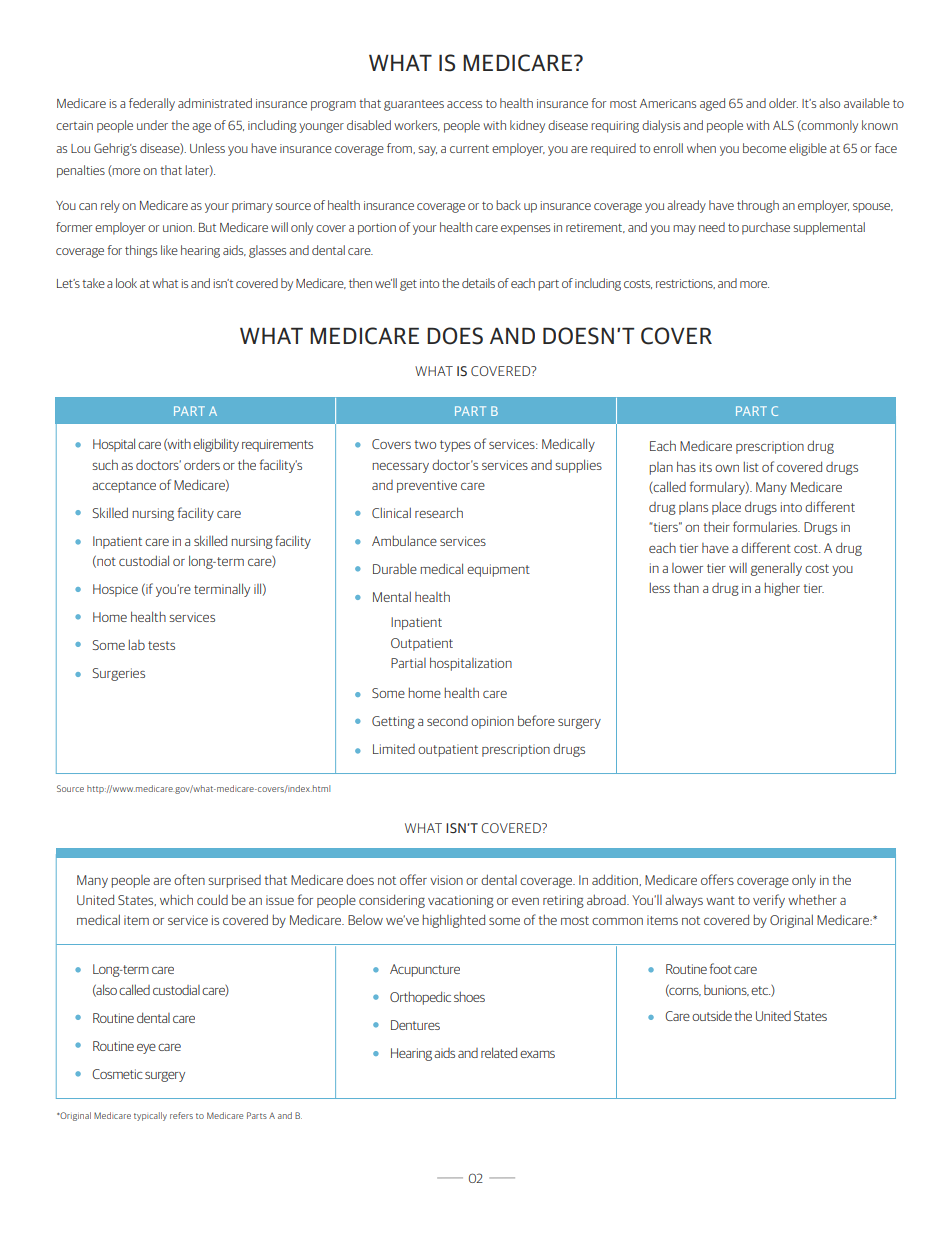 The height and width of the screenshot is (1233, 952). I want to click on outside, so click(712, 1015).
